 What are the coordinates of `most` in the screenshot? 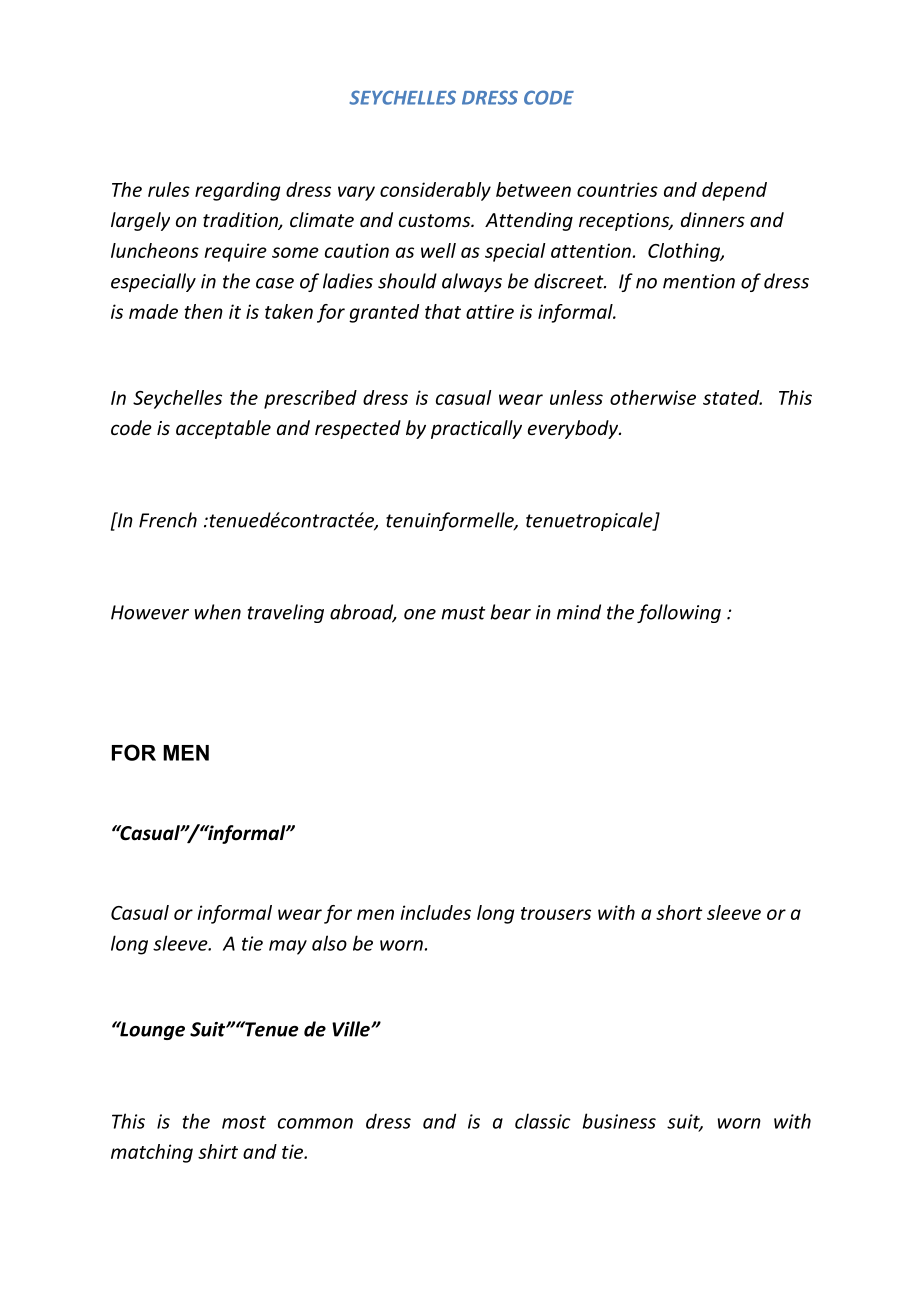 It's located at (244, 1122).
